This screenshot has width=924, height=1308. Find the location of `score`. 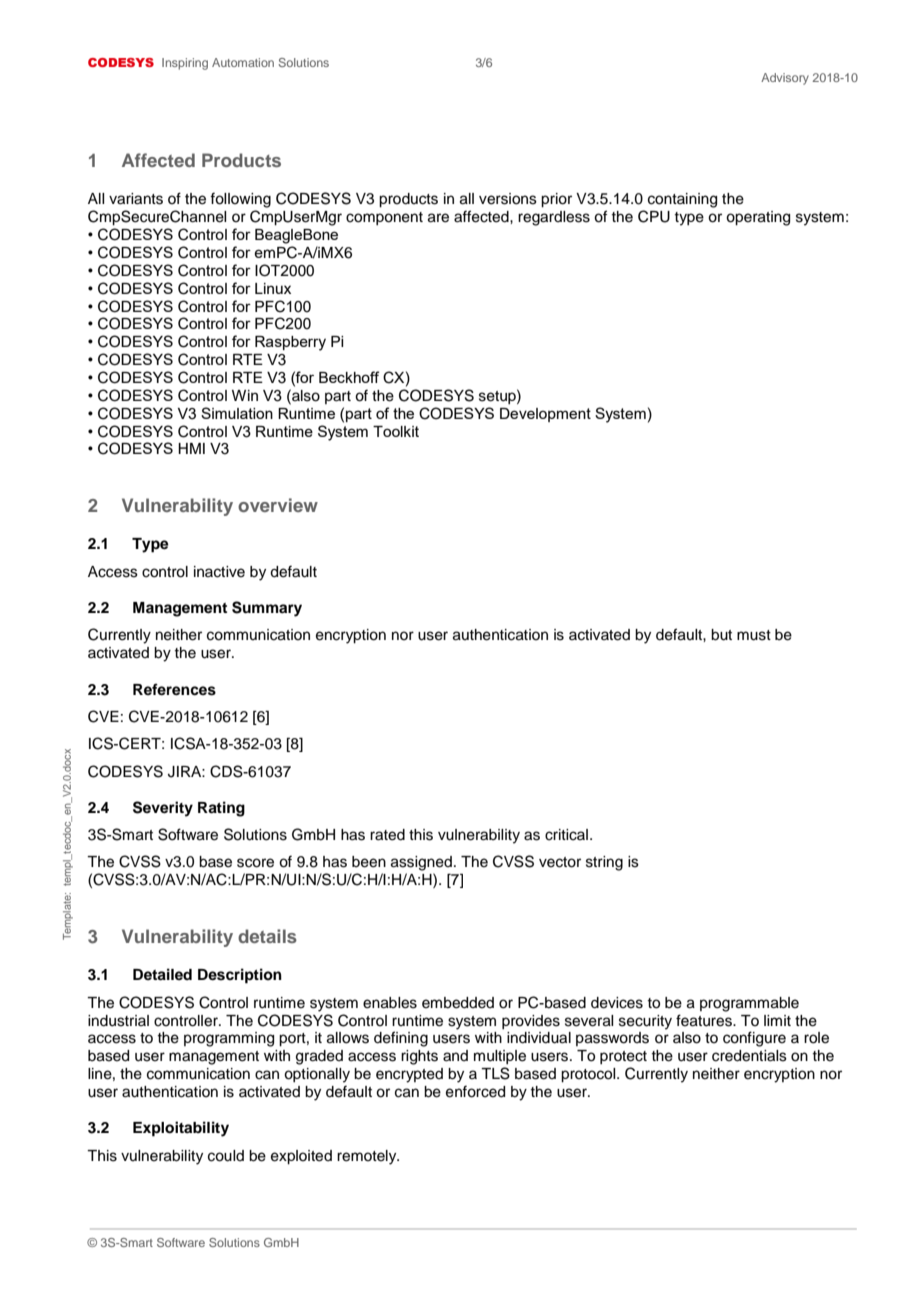

score is located at coordinates (255, 863).
